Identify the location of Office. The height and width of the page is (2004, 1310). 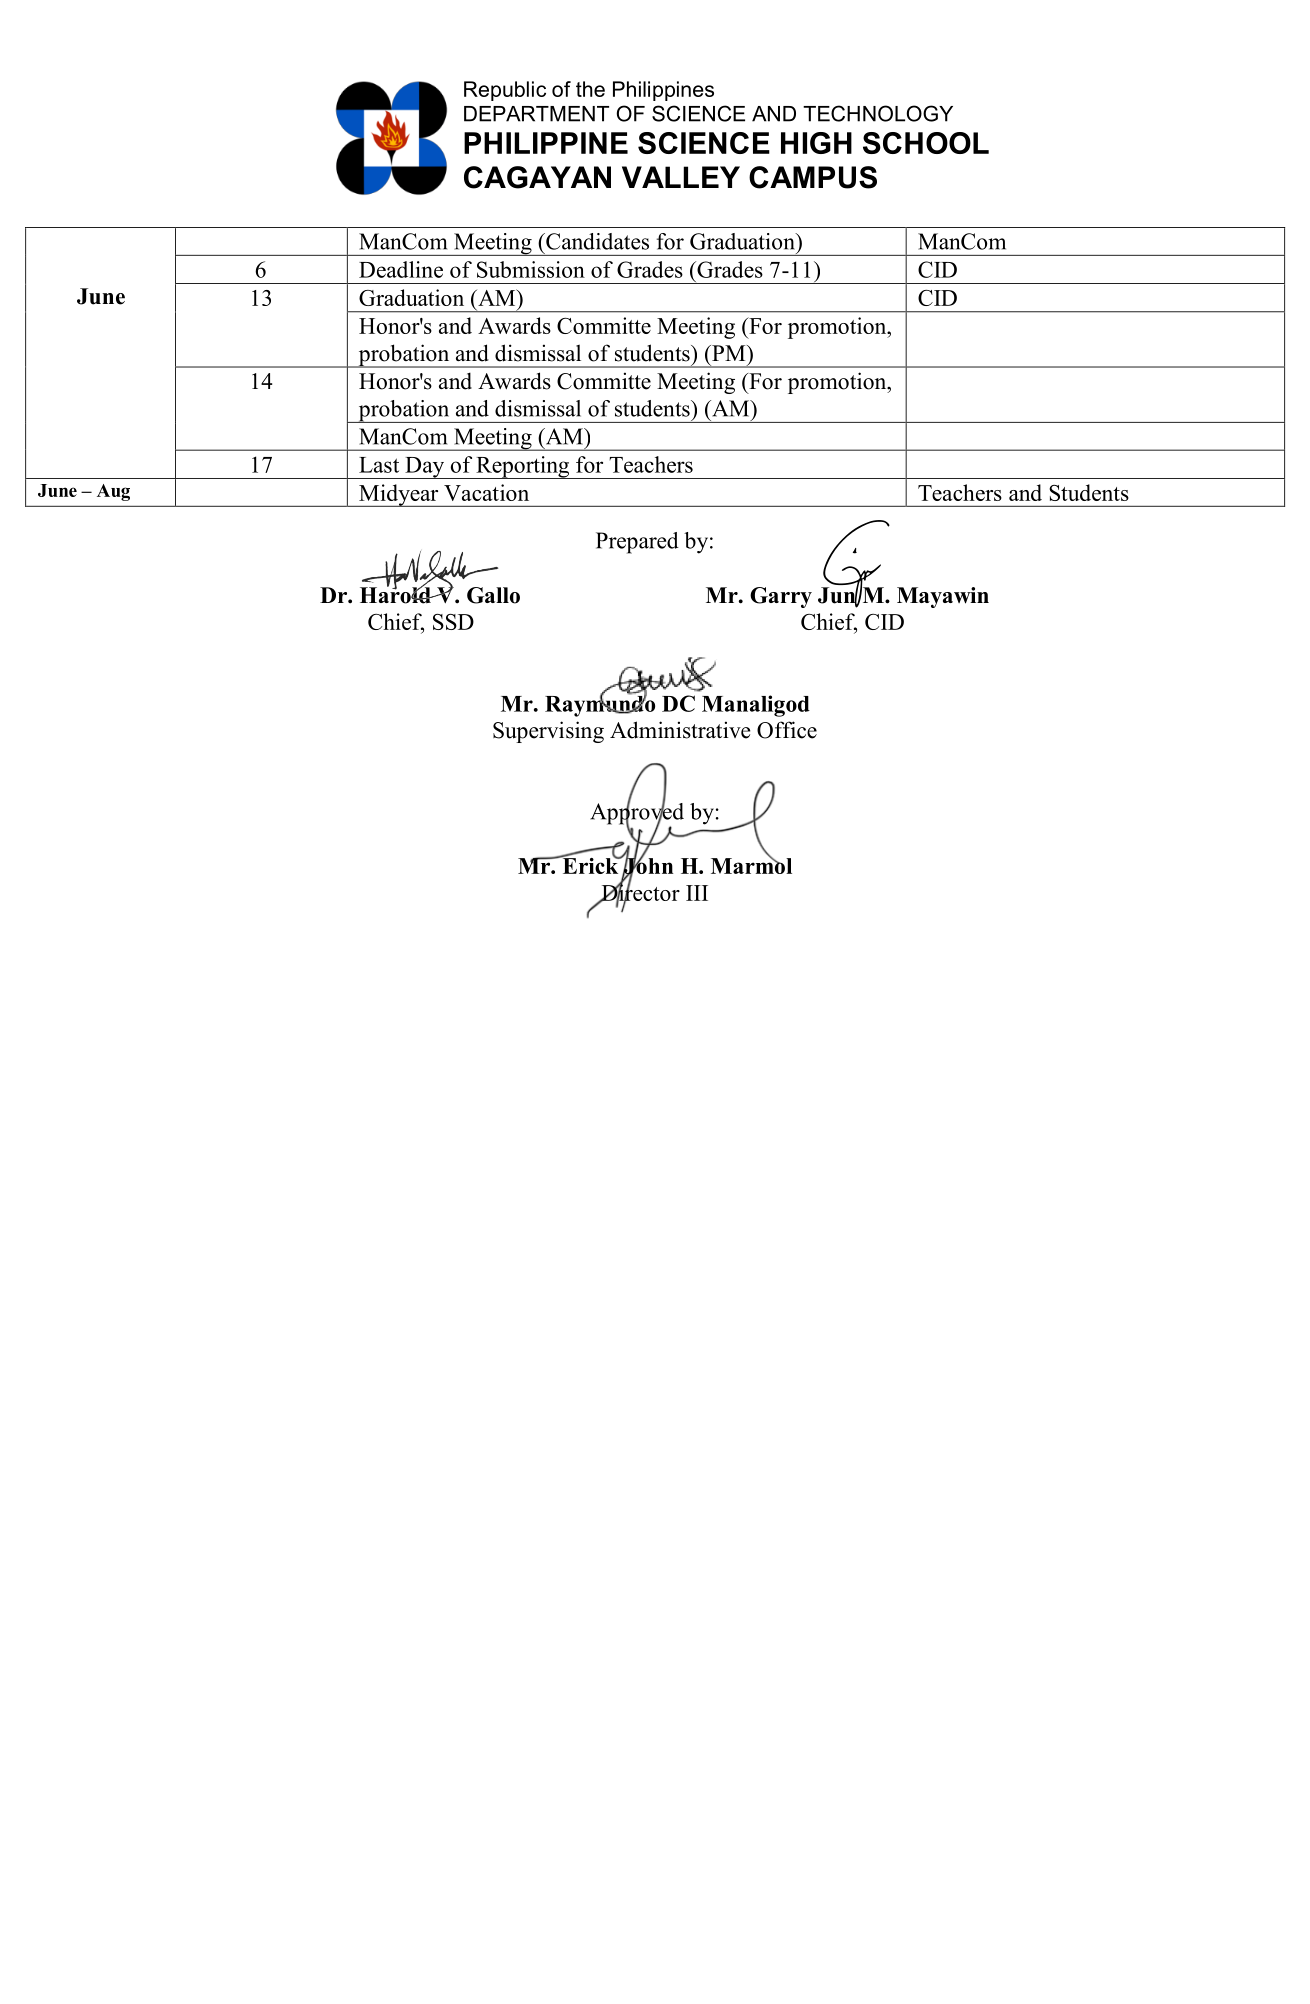
(787, 730).
